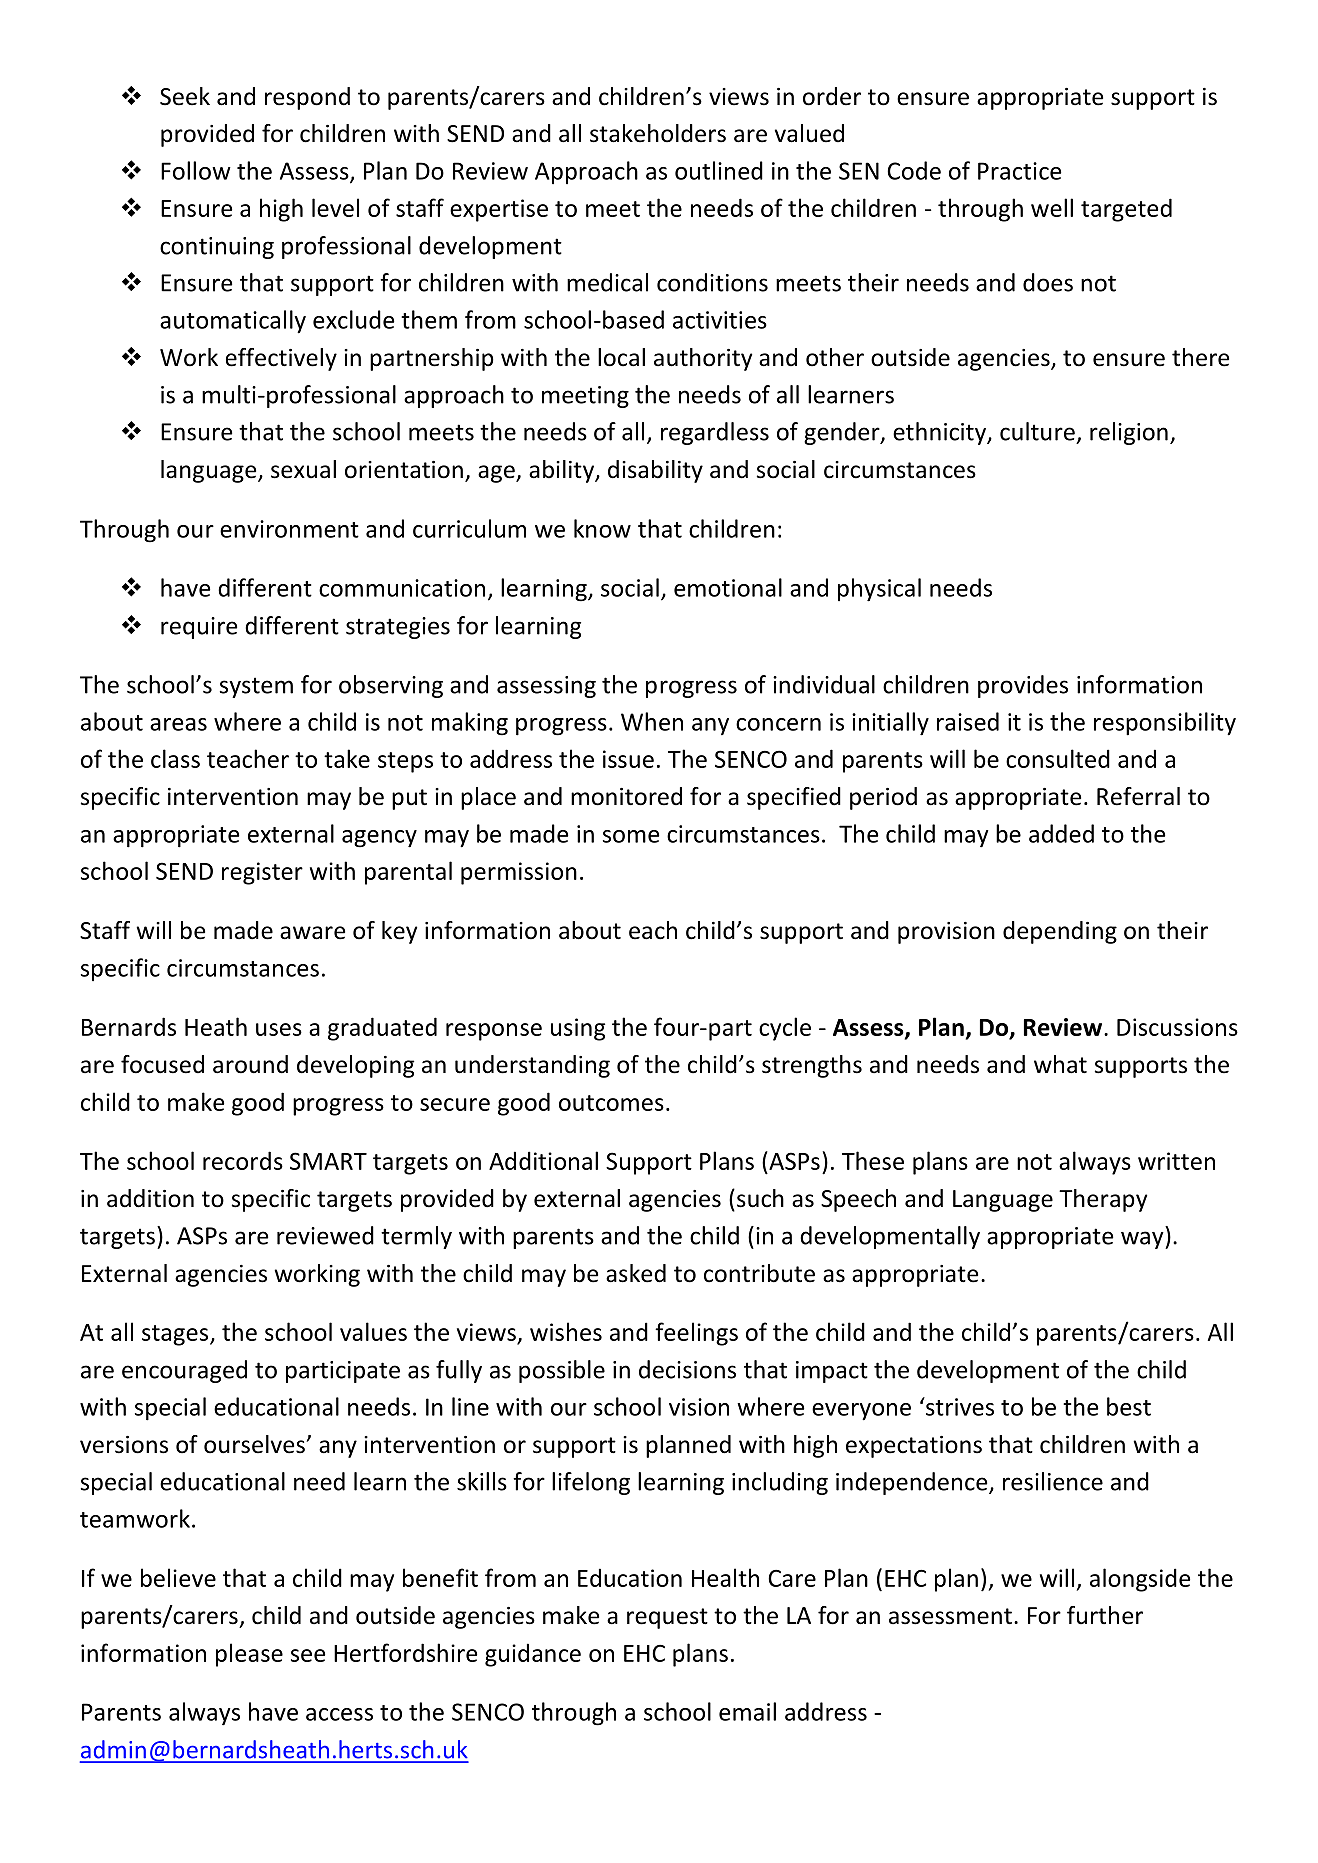  Describe the element at coordinates (1023, 686) in the screenshot. I see `provides` at that location.
